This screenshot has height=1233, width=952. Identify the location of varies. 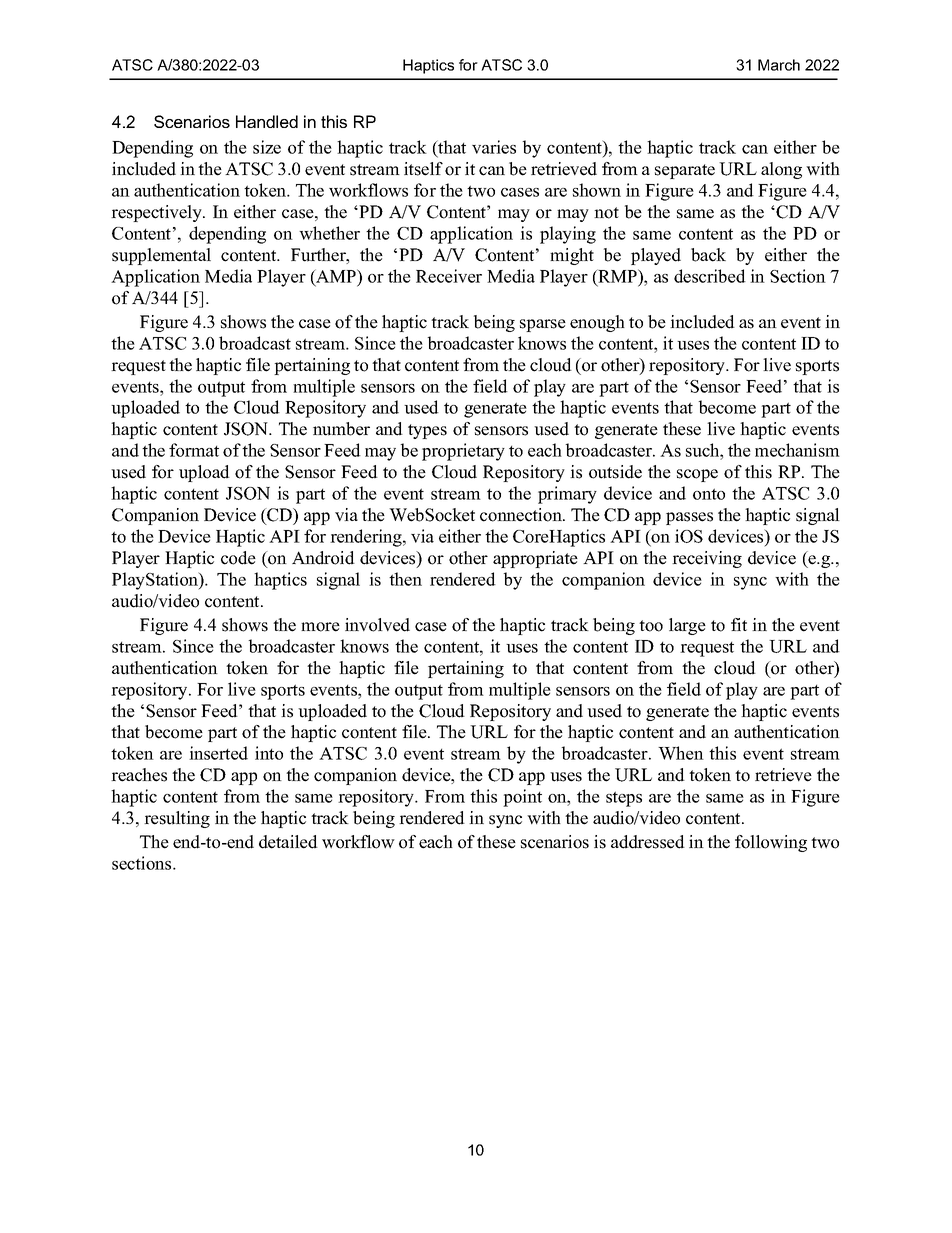
(494, 147).
